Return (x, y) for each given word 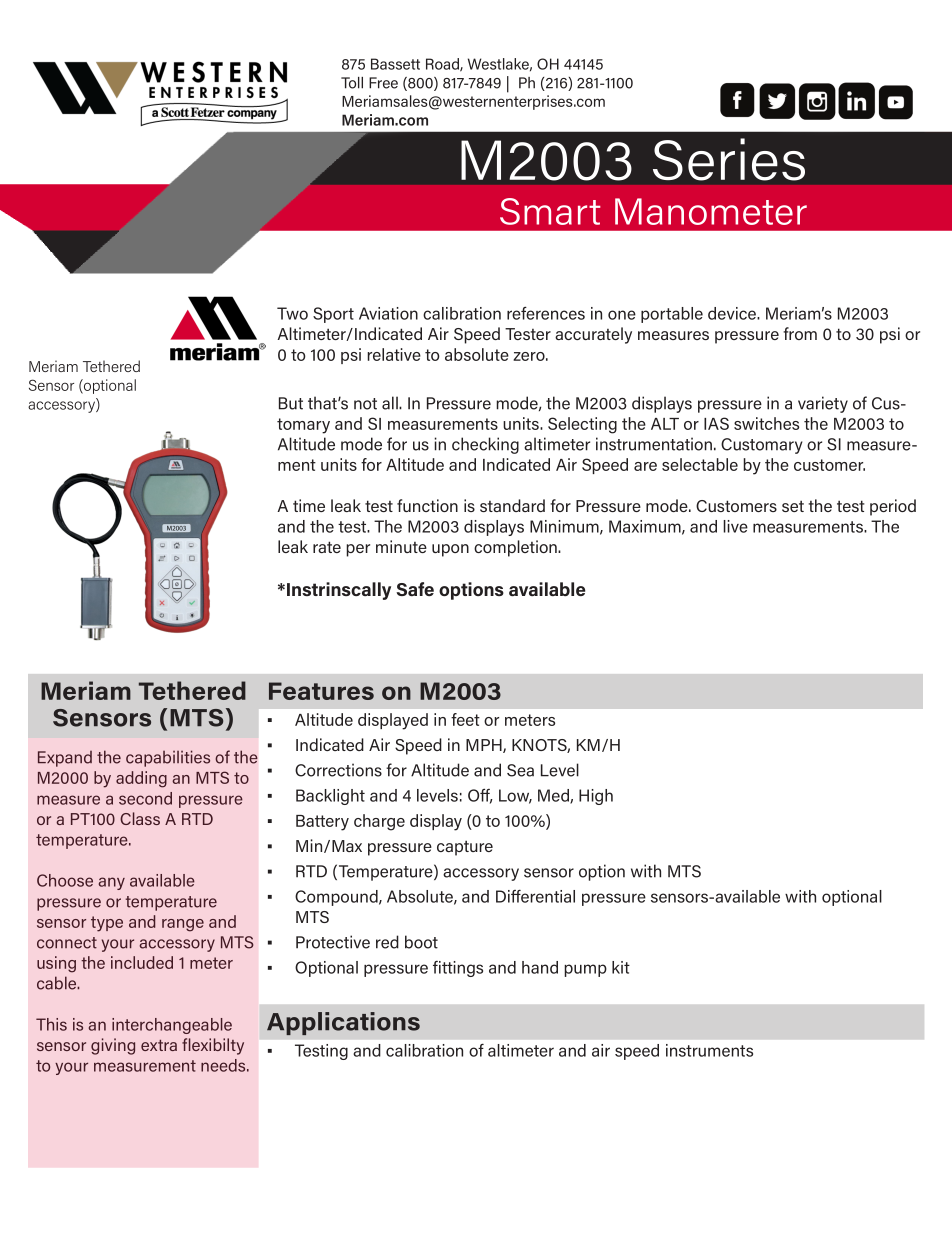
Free (383, 83)
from (800, 333)
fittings (458, 969)
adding (141, 779)
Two (292, 313)
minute (401, 546)
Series (729, 159)
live (735, 526)
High (596, 797)
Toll (352, 83)
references (546, 313)
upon (450, 550)
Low (515, 796)
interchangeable (172, 1026)
